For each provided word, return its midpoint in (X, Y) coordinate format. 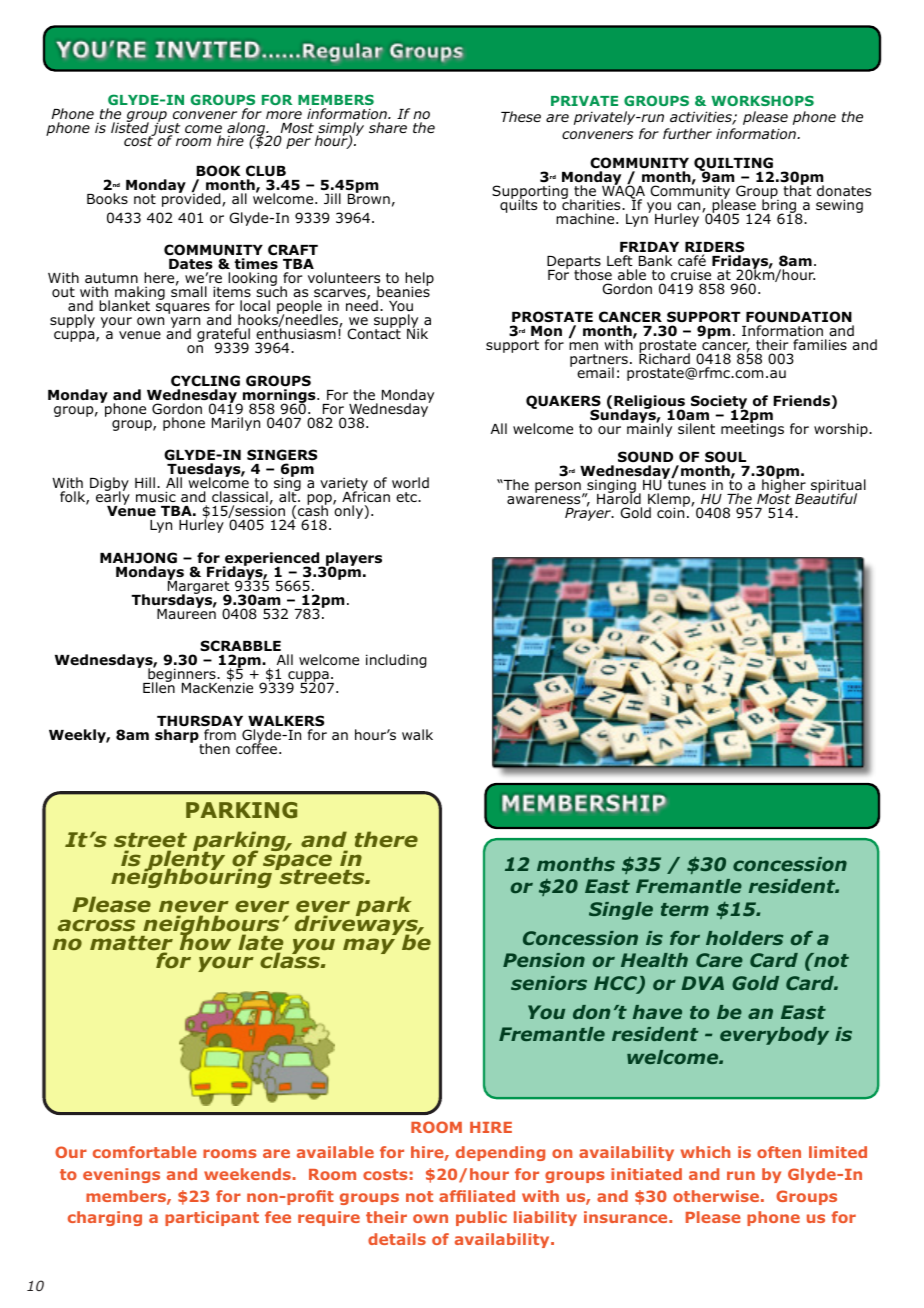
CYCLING (205, 381)
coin (671, 511)
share (388, 127)
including (396, 661)
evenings (121, 1175)
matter (131, 944)
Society (719, 403)
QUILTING (734, 165)
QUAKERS (563, 403)
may (369, 946)
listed (130, 126)
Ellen (159, 687)
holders (745, 938)
